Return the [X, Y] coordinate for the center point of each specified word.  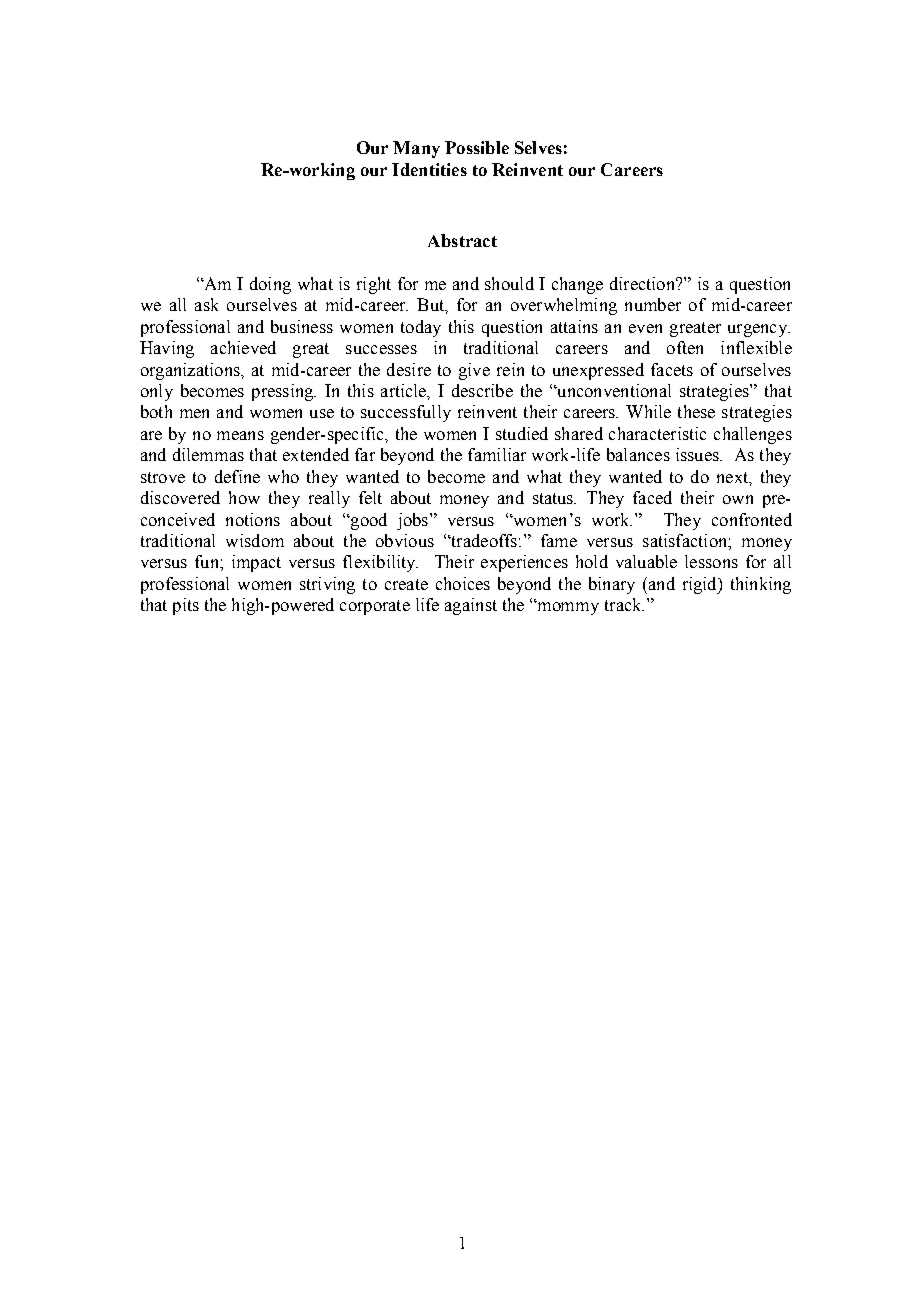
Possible [477, 147]
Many [416, 149]
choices [463, 583]
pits [186, 606]
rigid [701, 585]
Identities [429, 169]
